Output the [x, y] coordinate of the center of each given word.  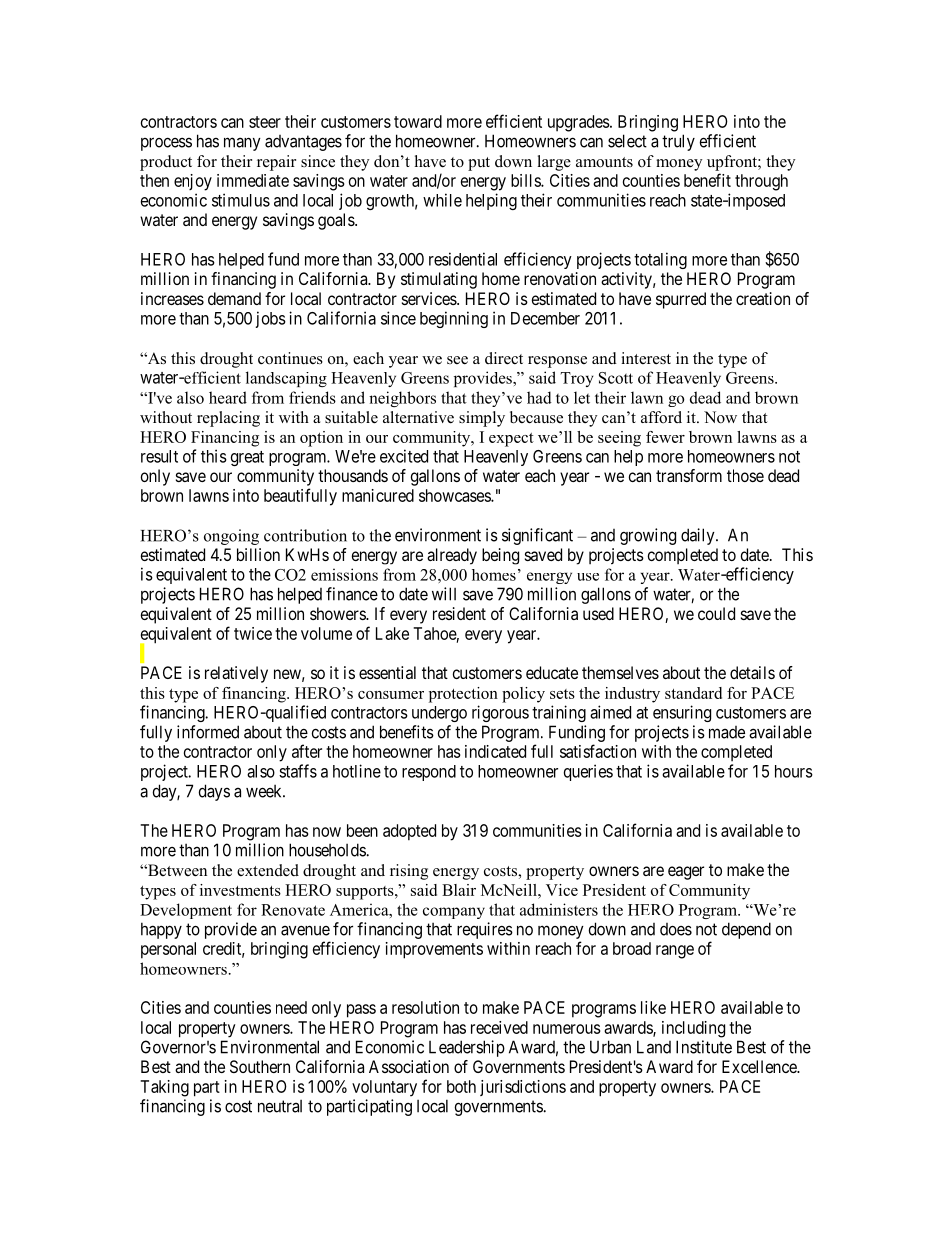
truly [678, 142]
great [247, 458]
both [461, 1086]
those [745, 475]
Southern [260, 1066]
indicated [495, 751]
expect [511, 440]
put [479, 164]
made [727, 732]
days [214, 792]
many [242, 144]
